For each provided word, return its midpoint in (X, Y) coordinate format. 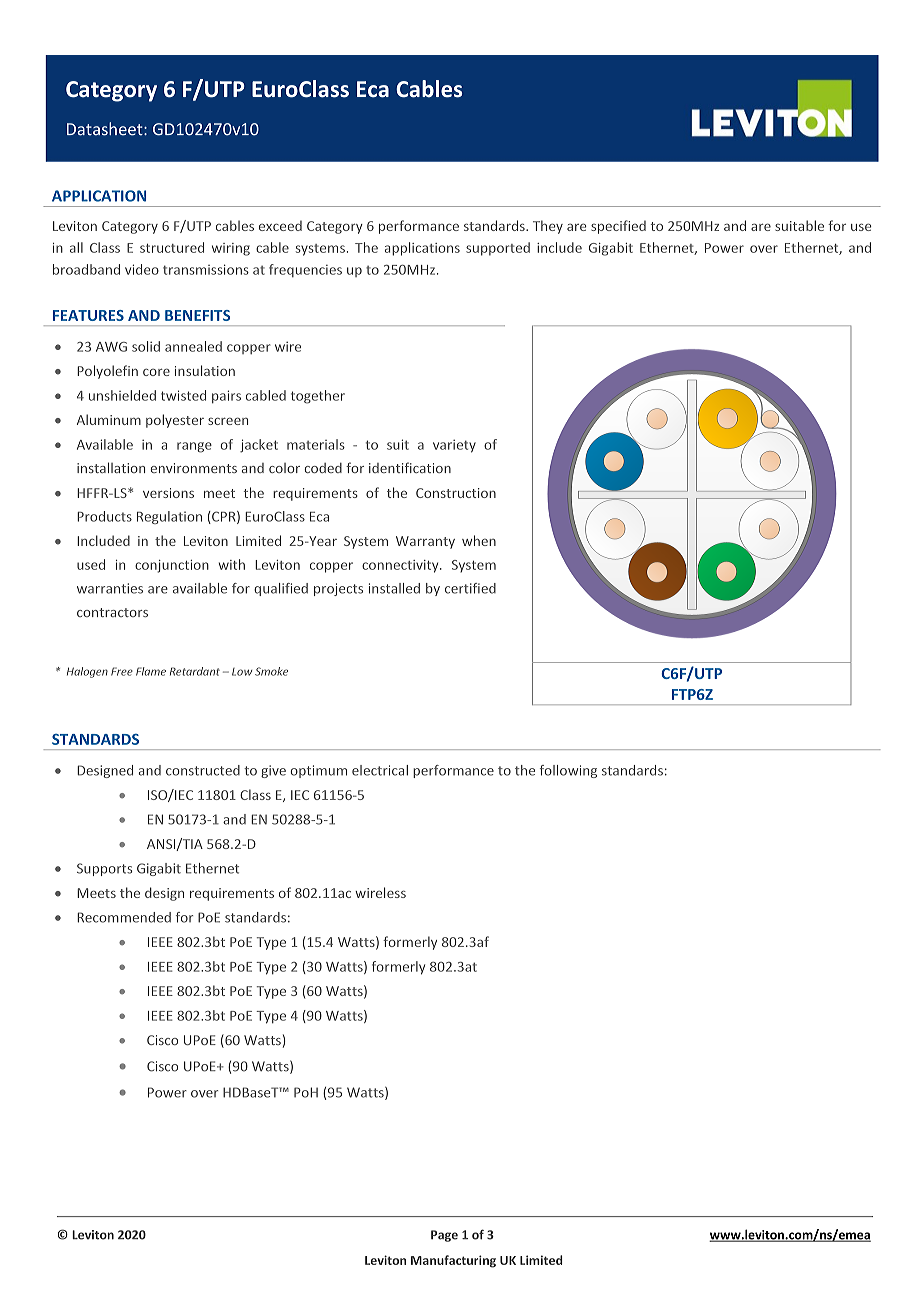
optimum (318, 771)
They (548, 227)
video (142, 269)
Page (444, 1236)
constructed (203, 770)
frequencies (305, 270)
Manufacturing (453, 1261)
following (568, 771)
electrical (380, 770)
